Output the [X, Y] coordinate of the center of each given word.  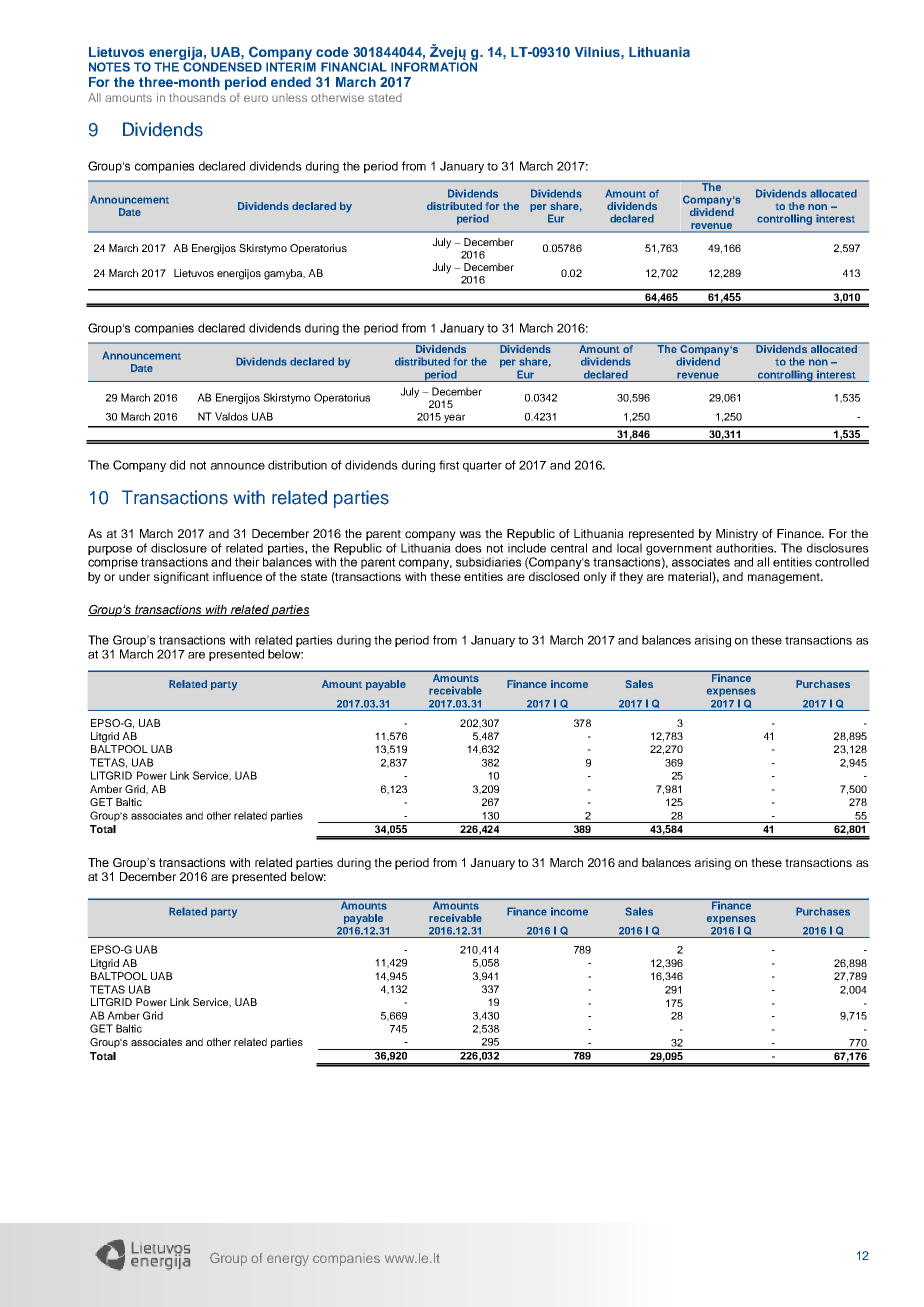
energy [288, 1260]
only [595, 578]
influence [237, 576]
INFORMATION [434, 67]
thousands [197, 97]
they [631, 578]
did [177, 465]
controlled [842, 562]
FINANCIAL [354, 67]
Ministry [737, 535]
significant [181, 578]
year [454, 418]
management [785, 578]
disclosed [554, 576]
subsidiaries [488, 562]
